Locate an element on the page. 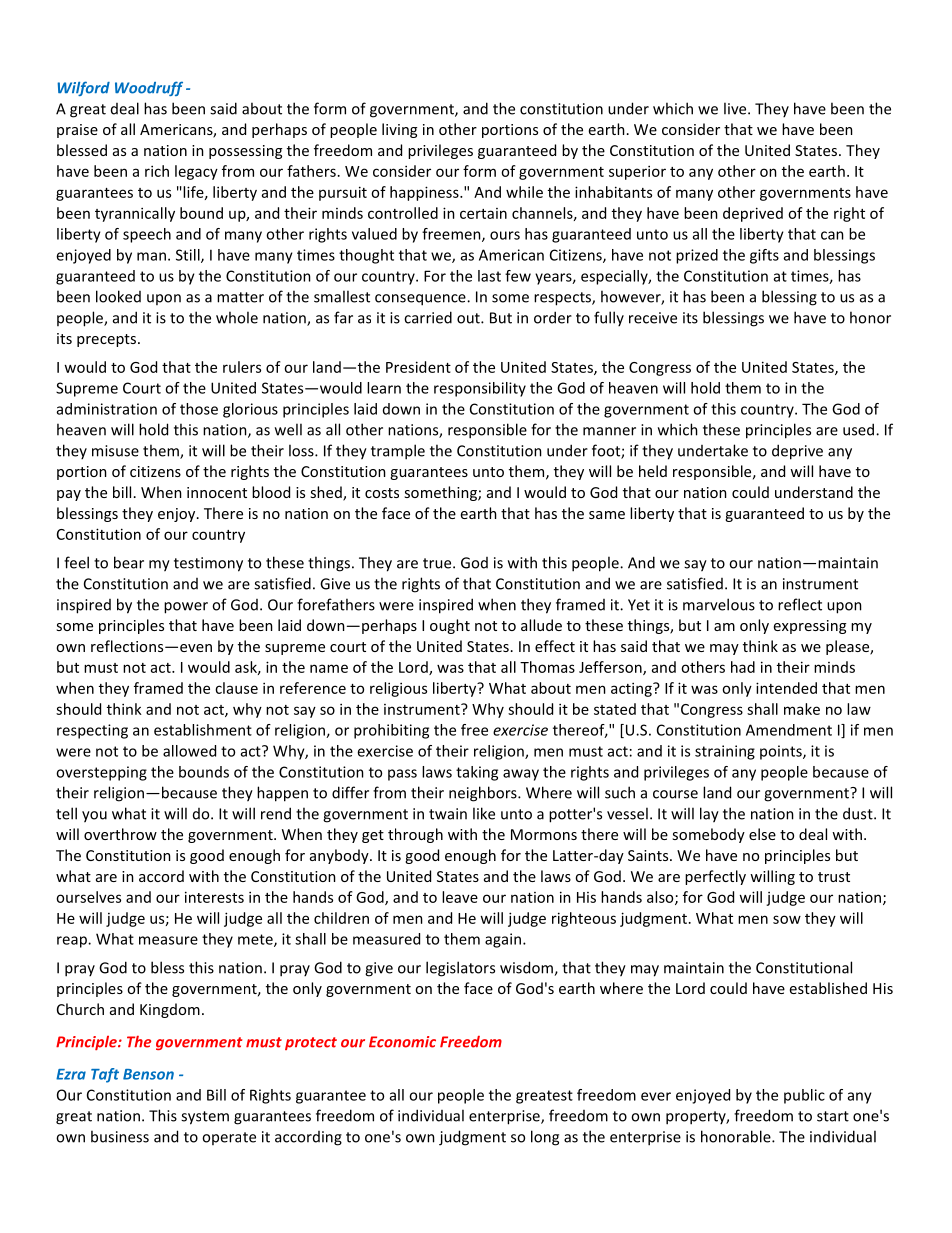  living is located at coordinates (399, 130).
